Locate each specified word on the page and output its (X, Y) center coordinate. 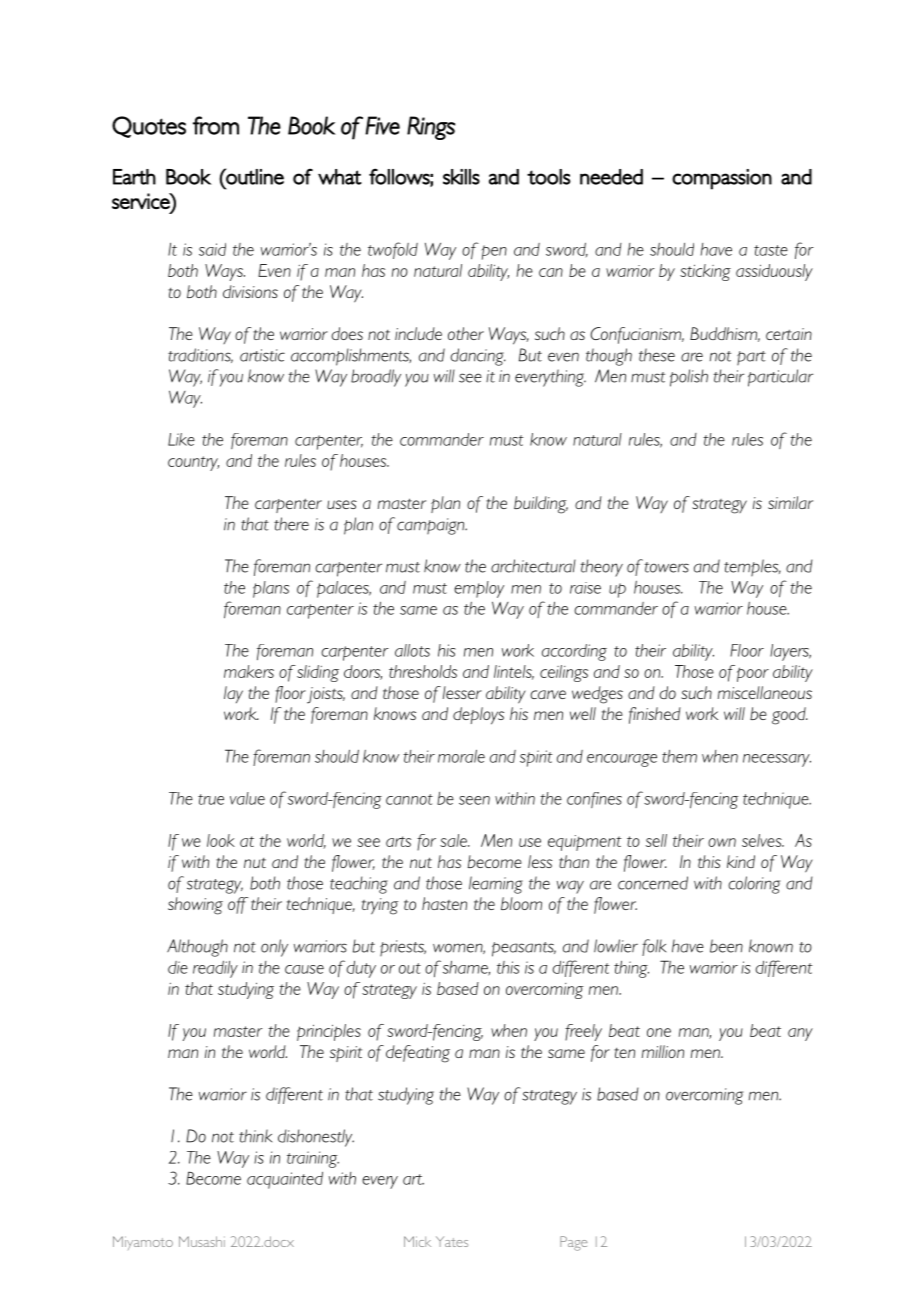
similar (790, 502)
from (216, 125)
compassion (722, 179)
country (193, 463)
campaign (432, 526)
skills (461, 177)
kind (741, 861)
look (221, 840)
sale (454, 840)
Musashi (202, 1241)
